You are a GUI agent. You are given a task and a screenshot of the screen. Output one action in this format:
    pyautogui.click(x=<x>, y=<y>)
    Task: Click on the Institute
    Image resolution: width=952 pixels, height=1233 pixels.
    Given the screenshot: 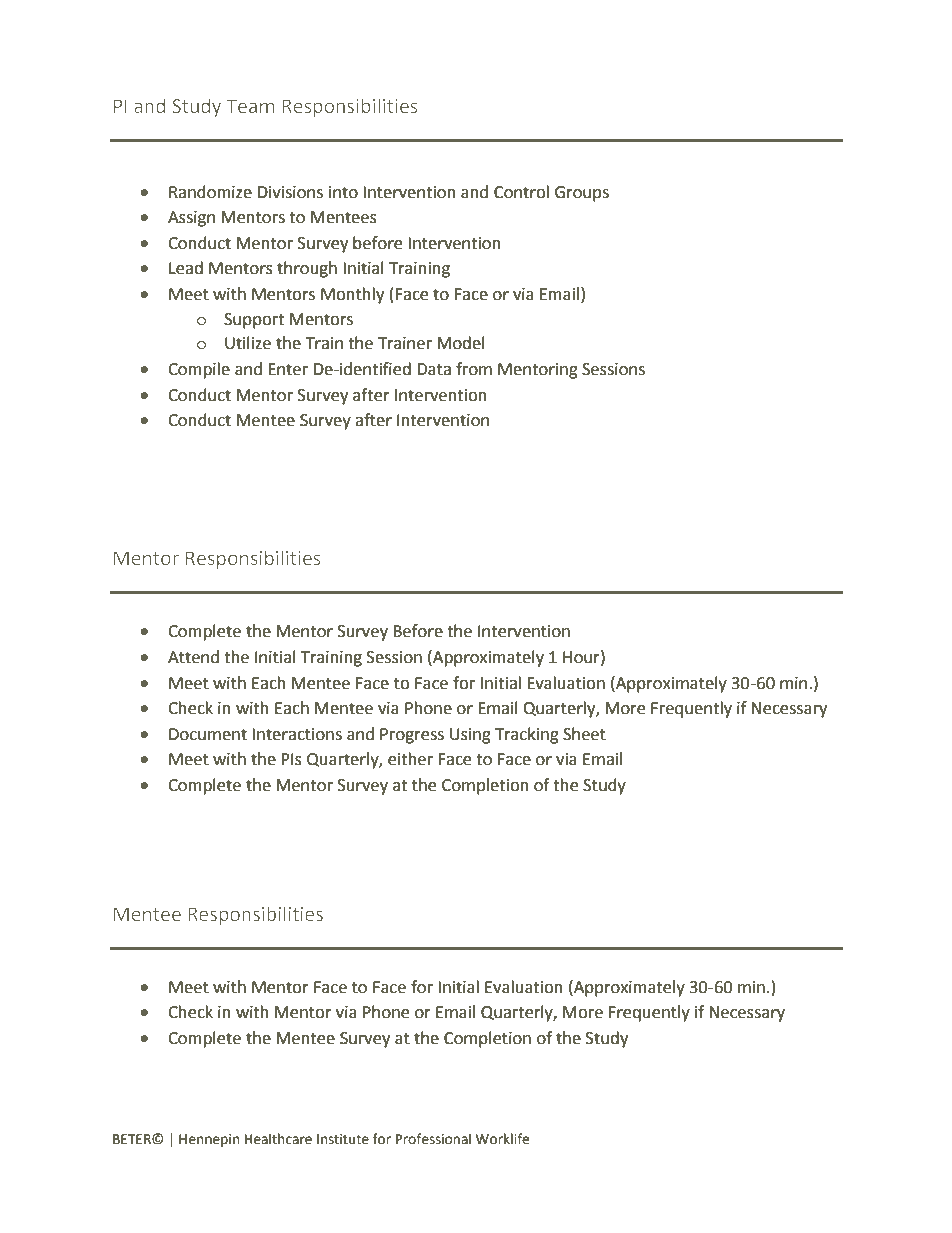 What is the action you would take?
    pyautogui.click(x=343, y=1139)
